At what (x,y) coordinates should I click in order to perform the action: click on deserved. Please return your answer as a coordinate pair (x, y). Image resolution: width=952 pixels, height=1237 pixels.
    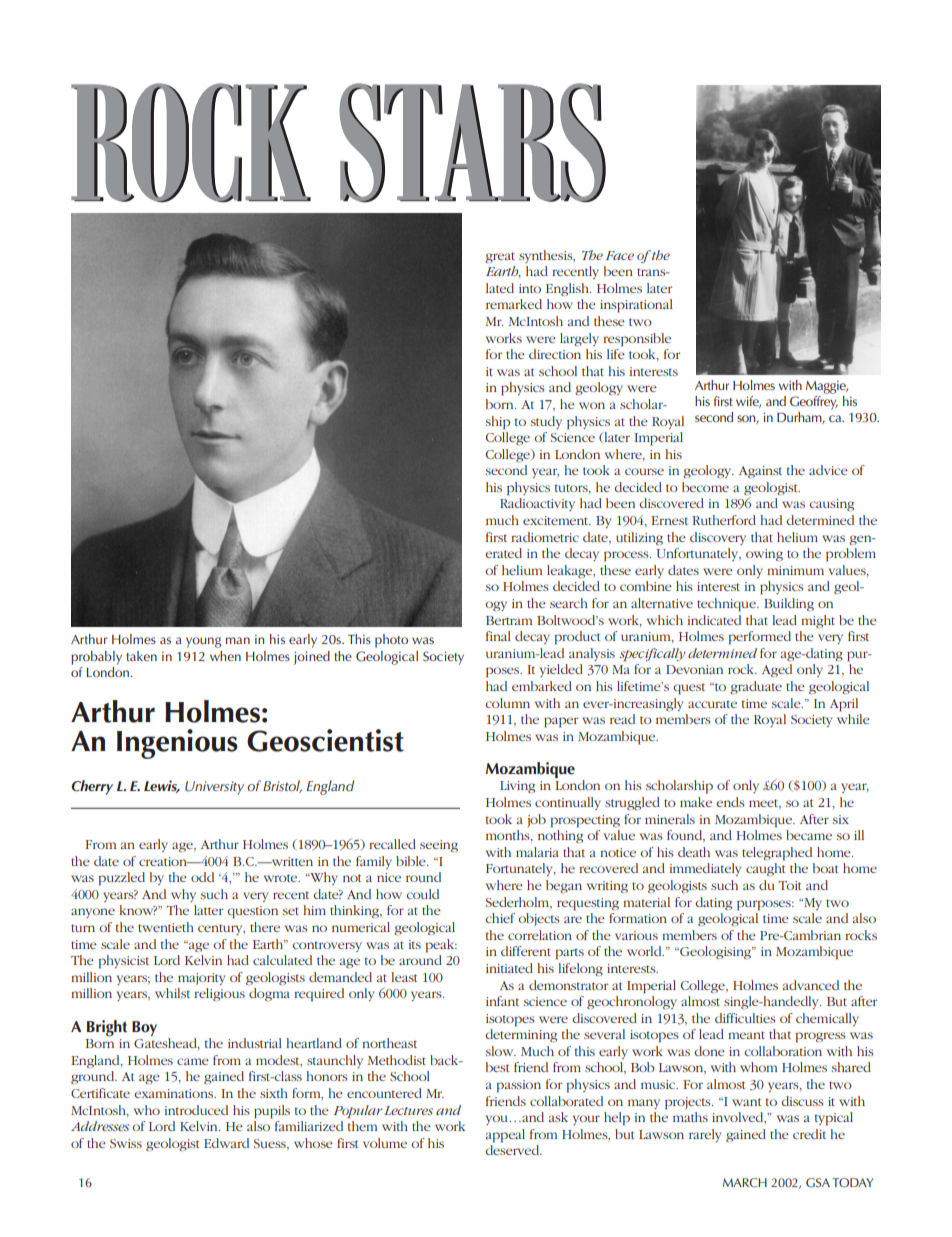
    Looking at the image, I should click on (513, 1150).
